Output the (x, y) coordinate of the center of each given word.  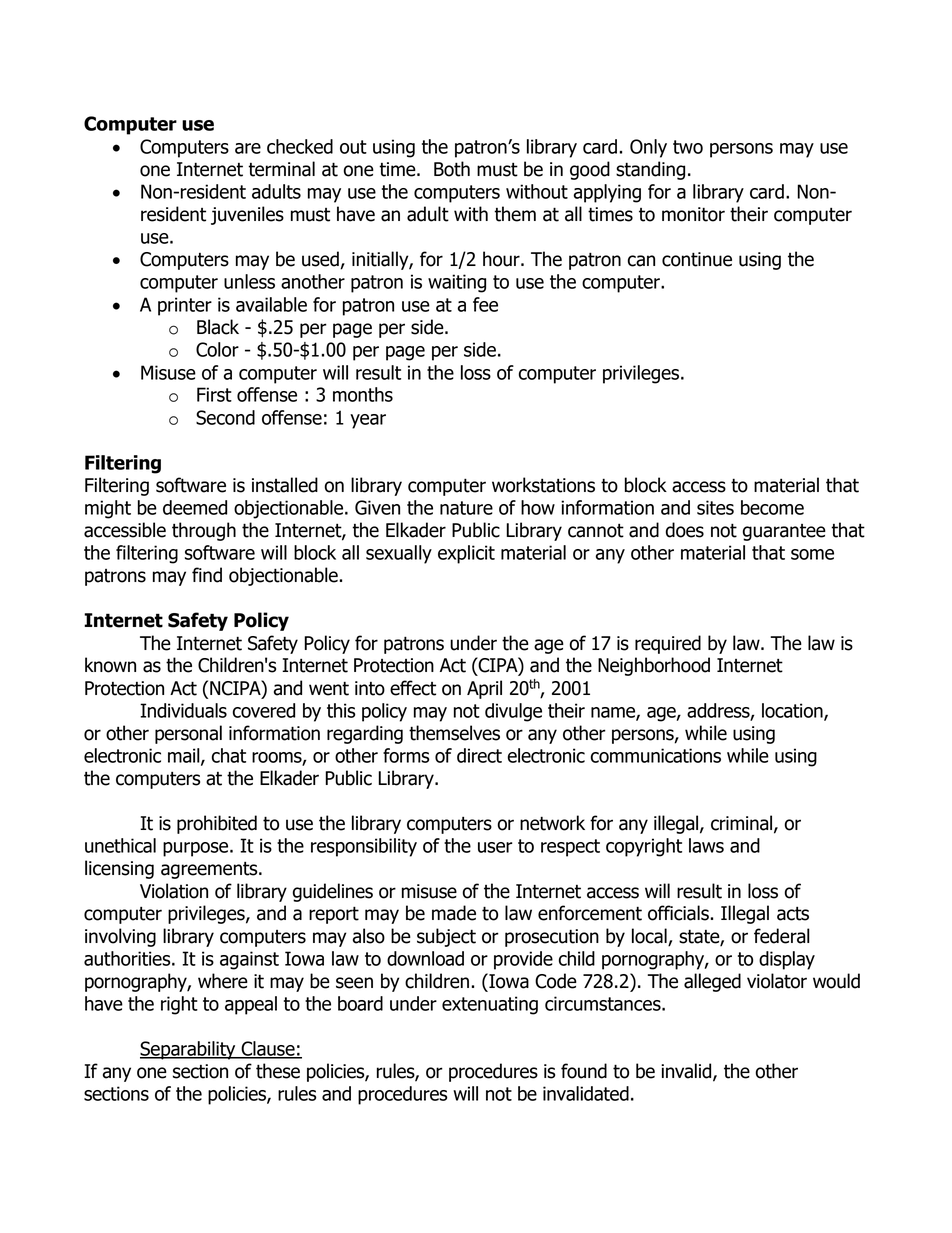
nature (466, 508)
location (793, 711)
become (772, 507)
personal (188, 734)
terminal (281, 169)
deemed (195, 507)
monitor (693, 214)
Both (452, 169)
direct (479, 755)
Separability (189, 1050)
